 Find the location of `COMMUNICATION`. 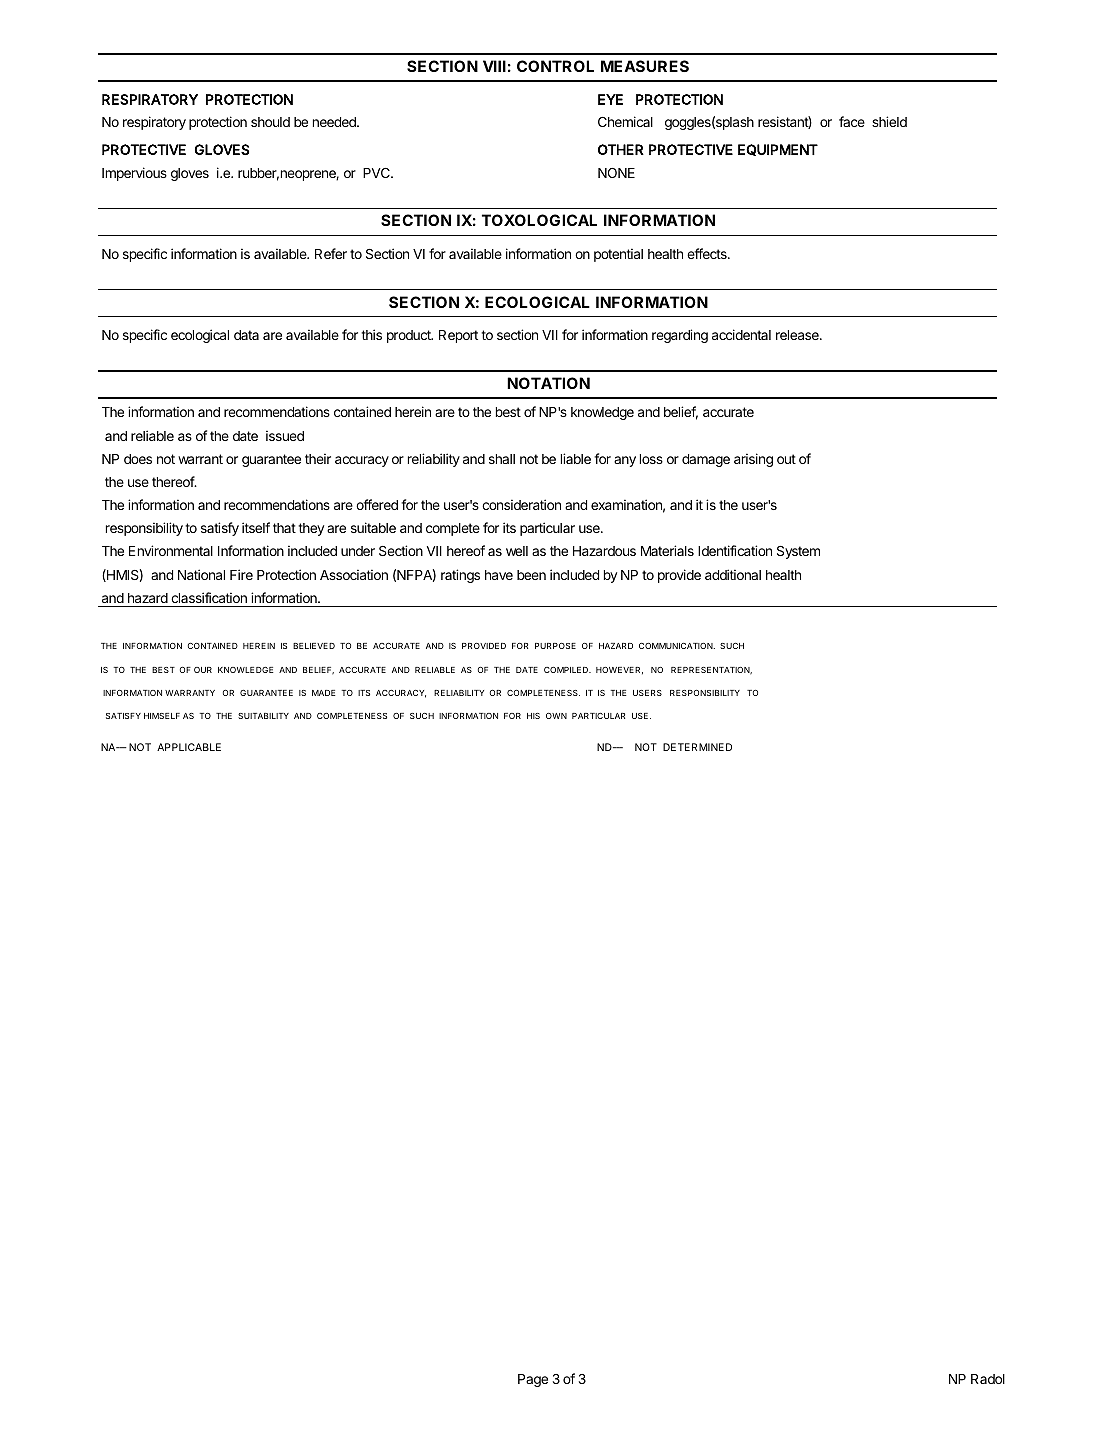

COMMUNICATION is located at coordinates (677, 646).
